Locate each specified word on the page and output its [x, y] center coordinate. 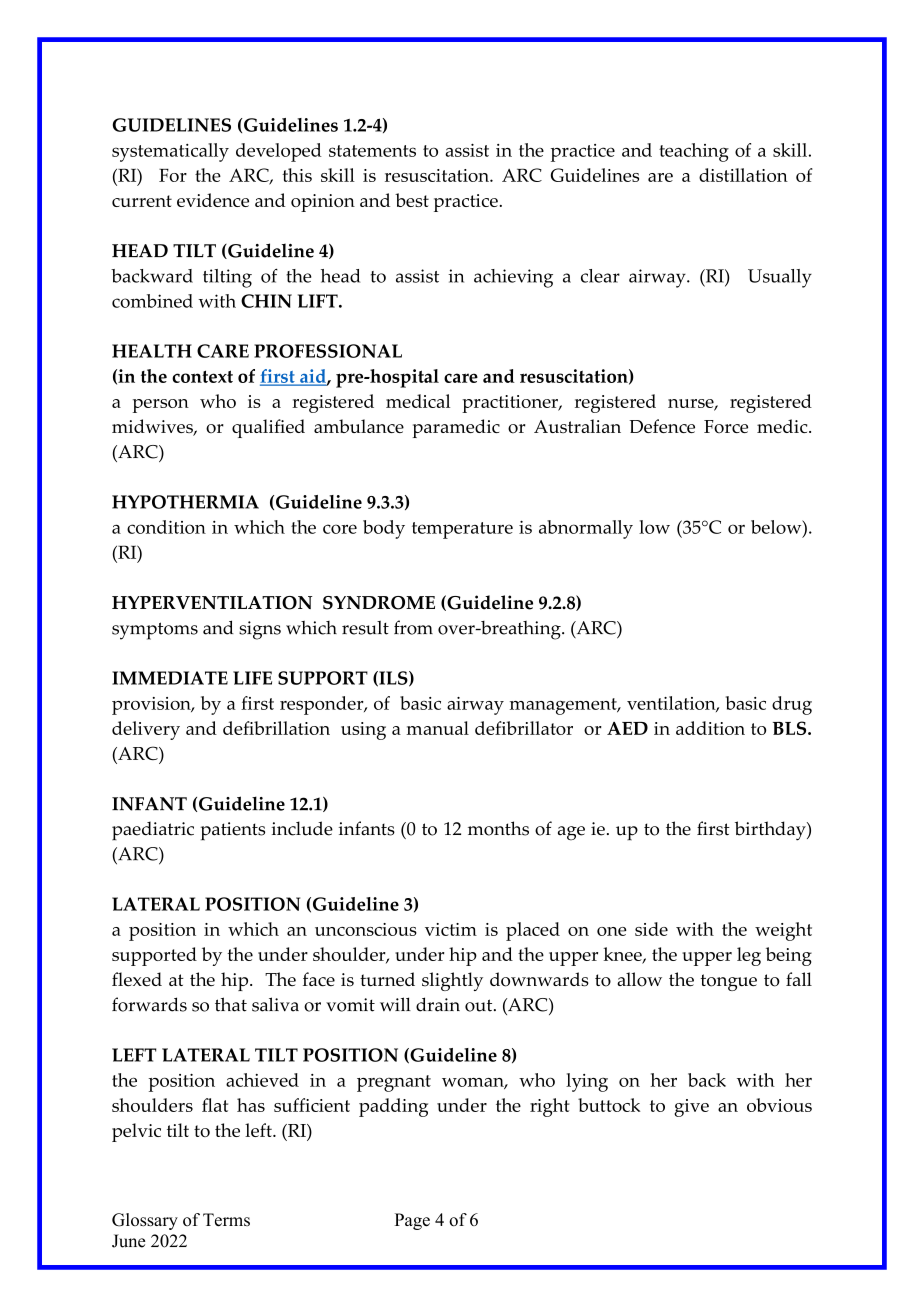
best [412, 200]
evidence [213, 200]
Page [412, 1221]
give [691, 1108]
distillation [743, 175]
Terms [226, 1220]
